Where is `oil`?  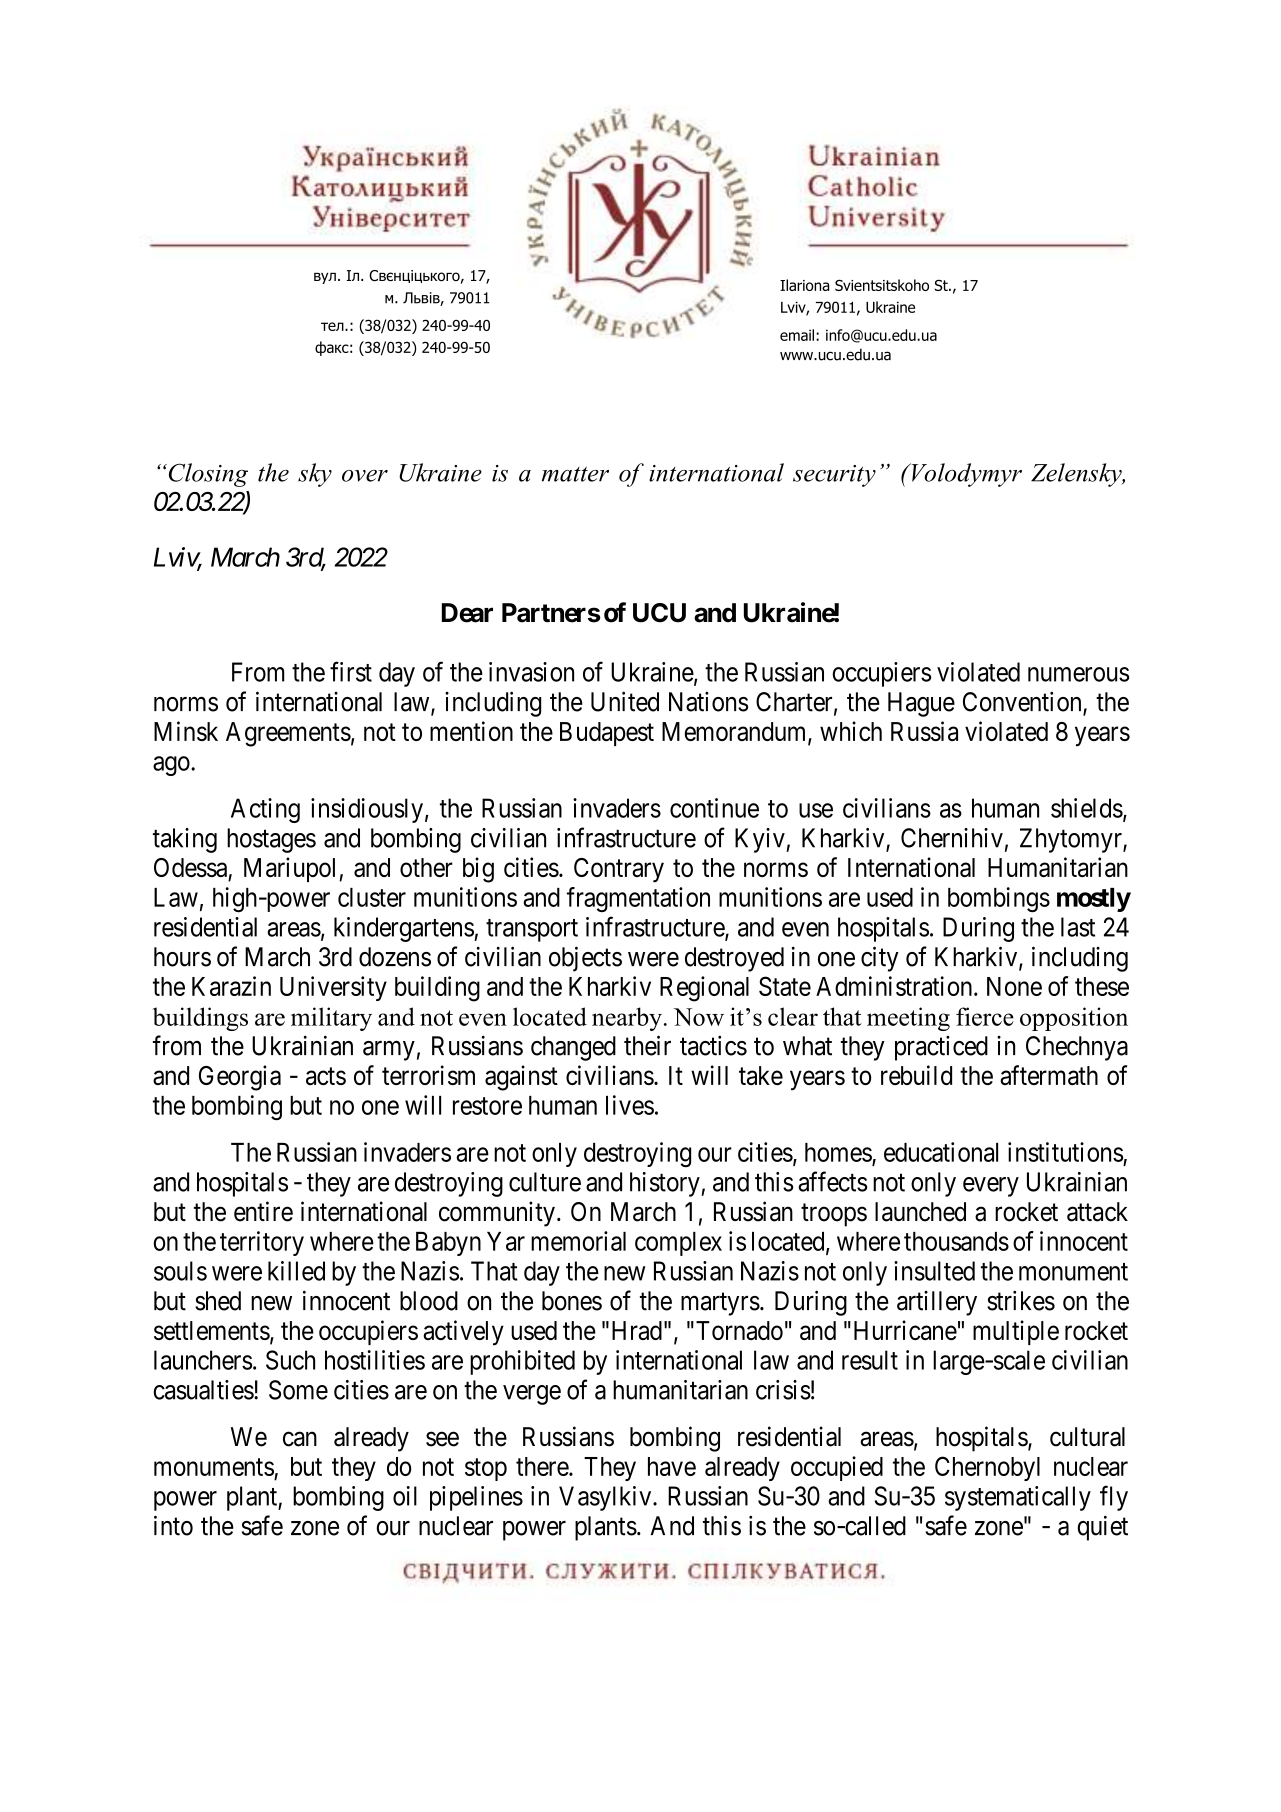 oil is located at coordinates (405, 1496).
